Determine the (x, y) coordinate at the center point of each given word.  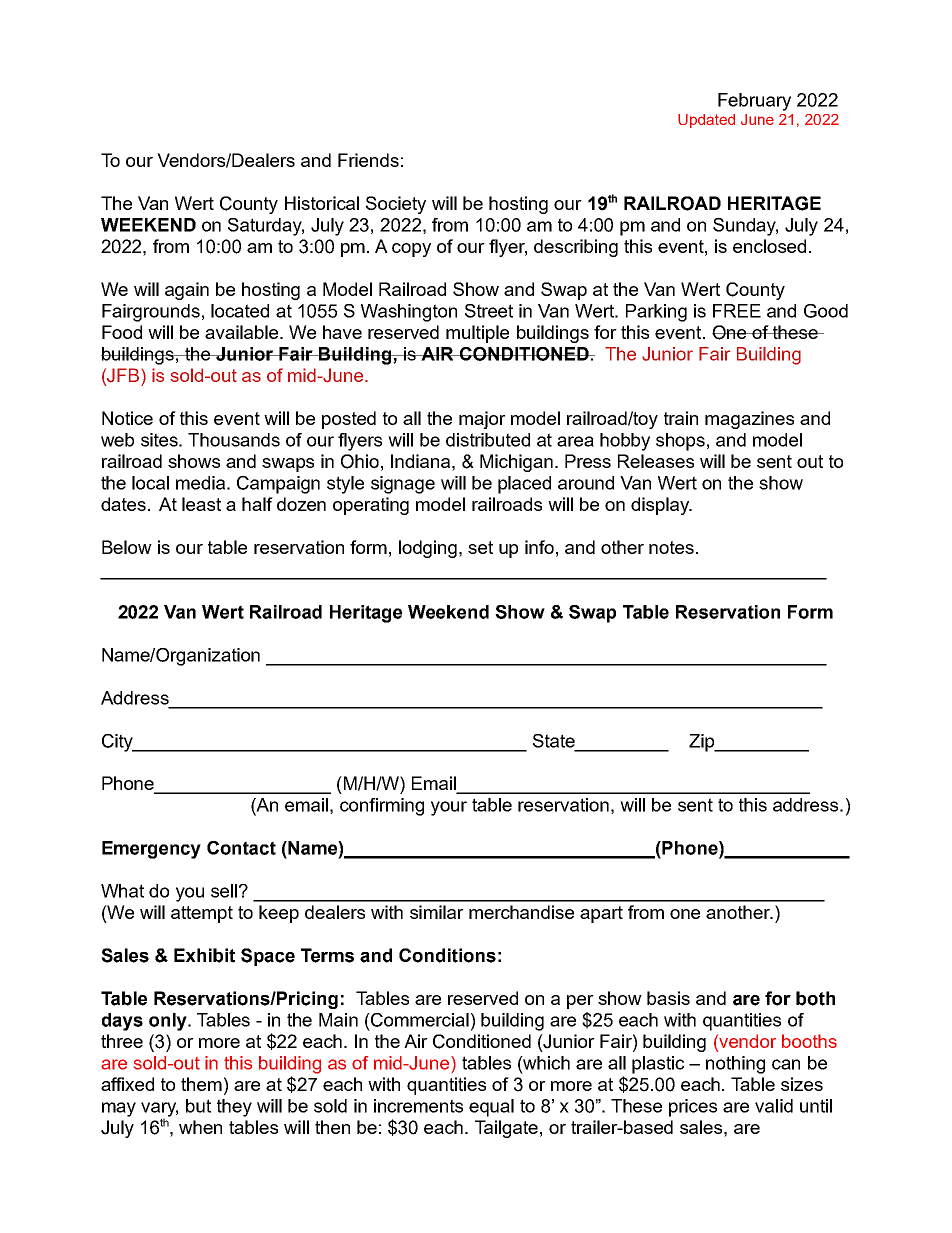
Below (127, 547)
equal (491, 1108)
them (201, 1084)
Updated (706, 121)
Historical (322, 203)
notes (671, 547)
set (480, 547)
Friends (368, 160)
